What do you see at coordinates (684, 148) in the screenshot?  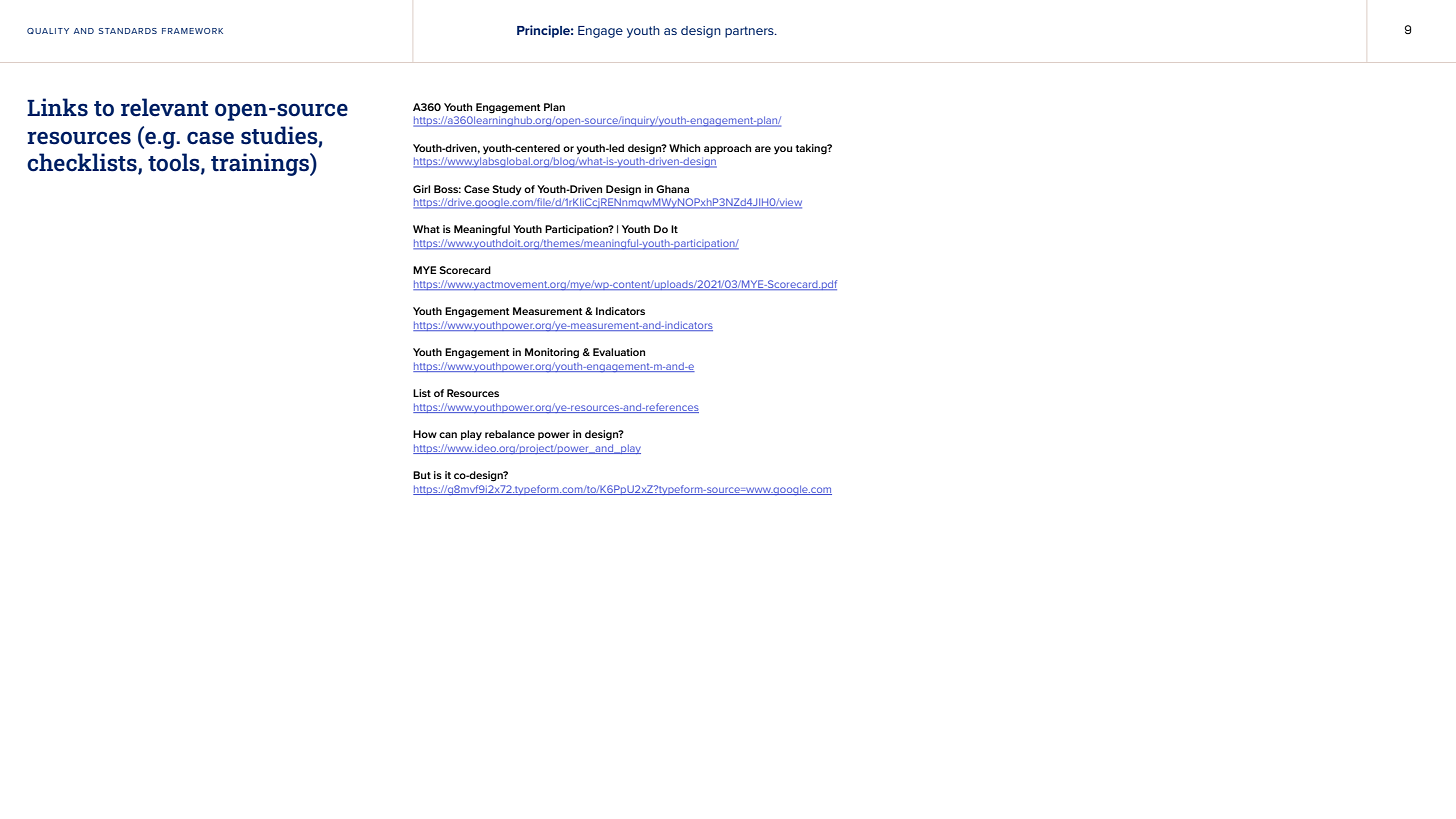 I see `Which` at bounding box center [684, 148].
